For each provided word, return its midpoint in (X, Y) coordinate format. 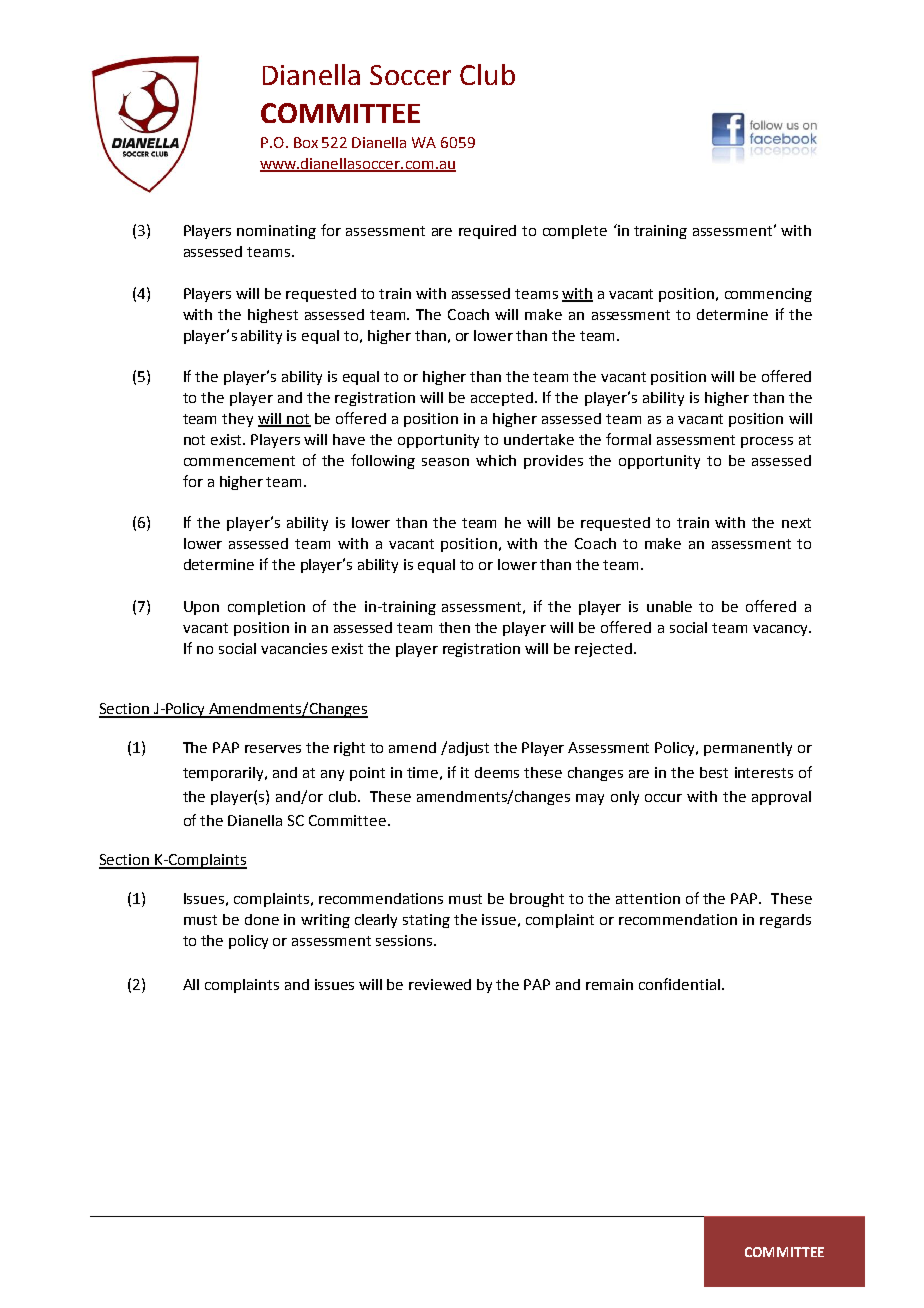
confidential (679, 984)
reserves (273, 749)
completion (266, 608)
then (454, 627)
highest (273, 316)
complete (575, 232)
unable (669, 606)
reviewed (440, 984)
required (487, 232)
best (714, 772)
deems (497, 772)
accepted (502, 399)
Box (306, 142)
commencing (768, 295)
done (262, 919)
